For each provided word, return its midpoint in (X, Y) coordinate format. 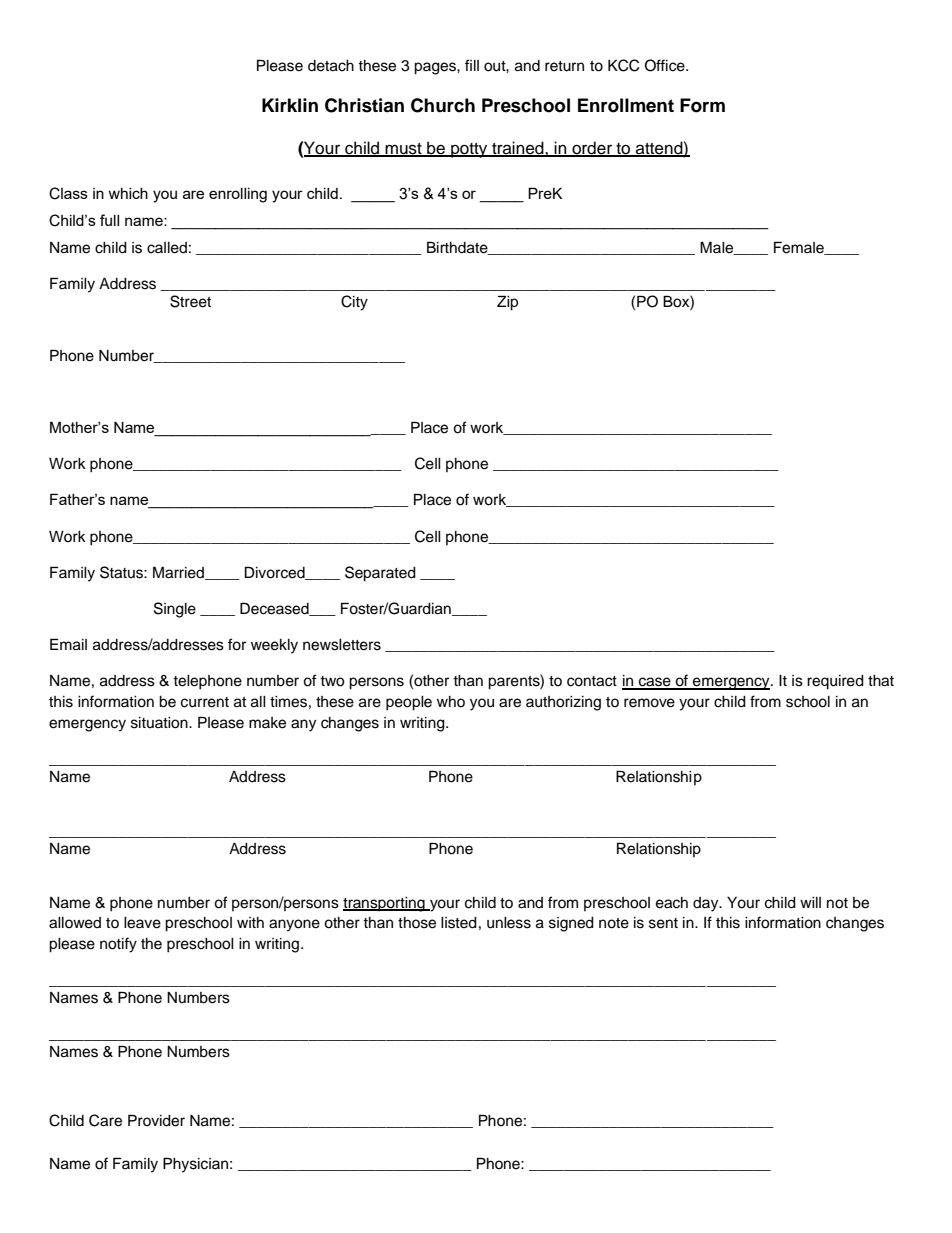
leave (142, 923)
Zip (507, 303)
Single (175, 610)
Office (666, 65)
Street (190, 301)
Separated (380, 574)
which (128, 193)
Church (443, 105)
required (835, 682)
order (592, 149)
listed (459, 923)
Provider (156, 1120)
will (810, 902)
